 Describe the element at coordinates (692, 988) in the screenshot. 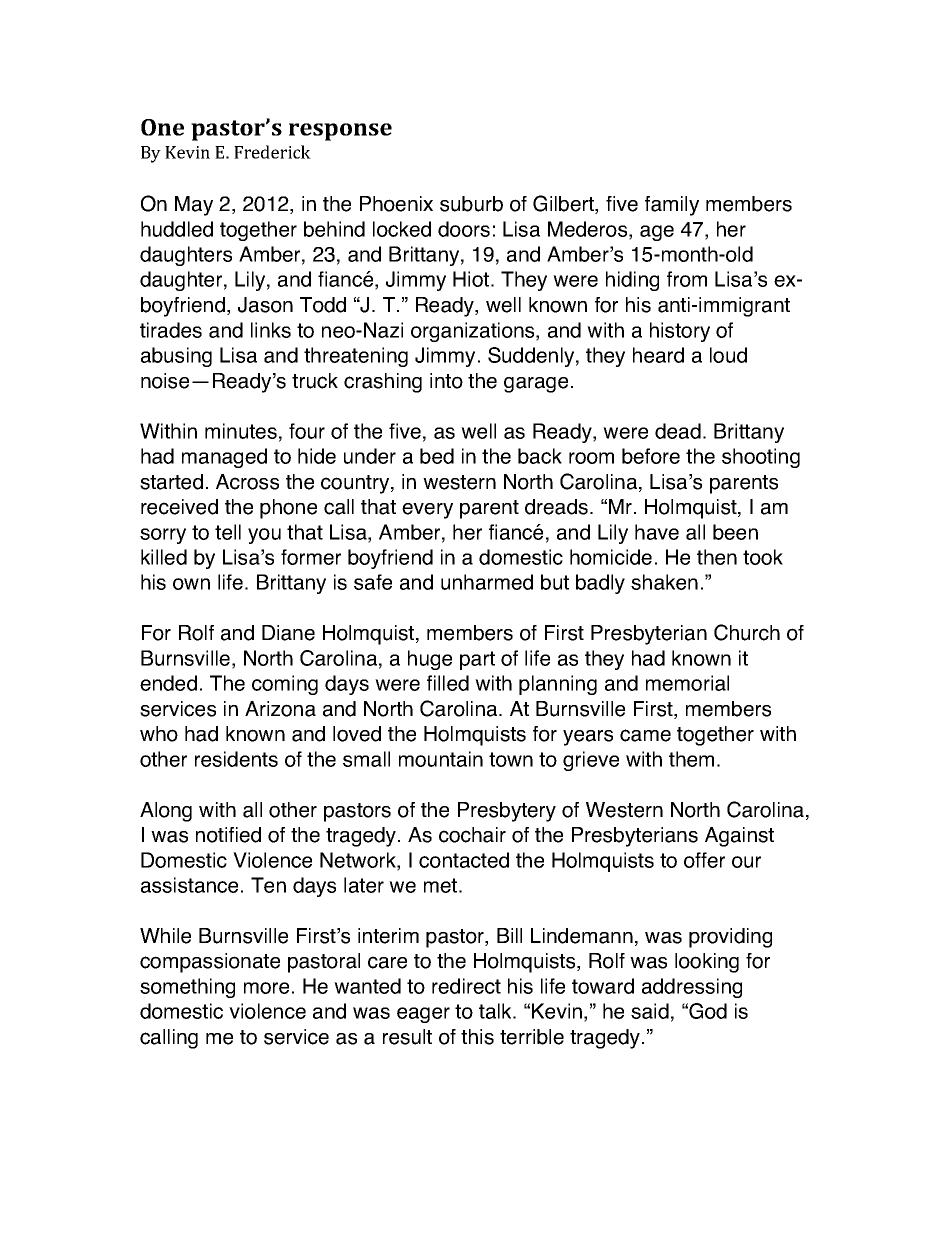

I see `addressing` at that location.
